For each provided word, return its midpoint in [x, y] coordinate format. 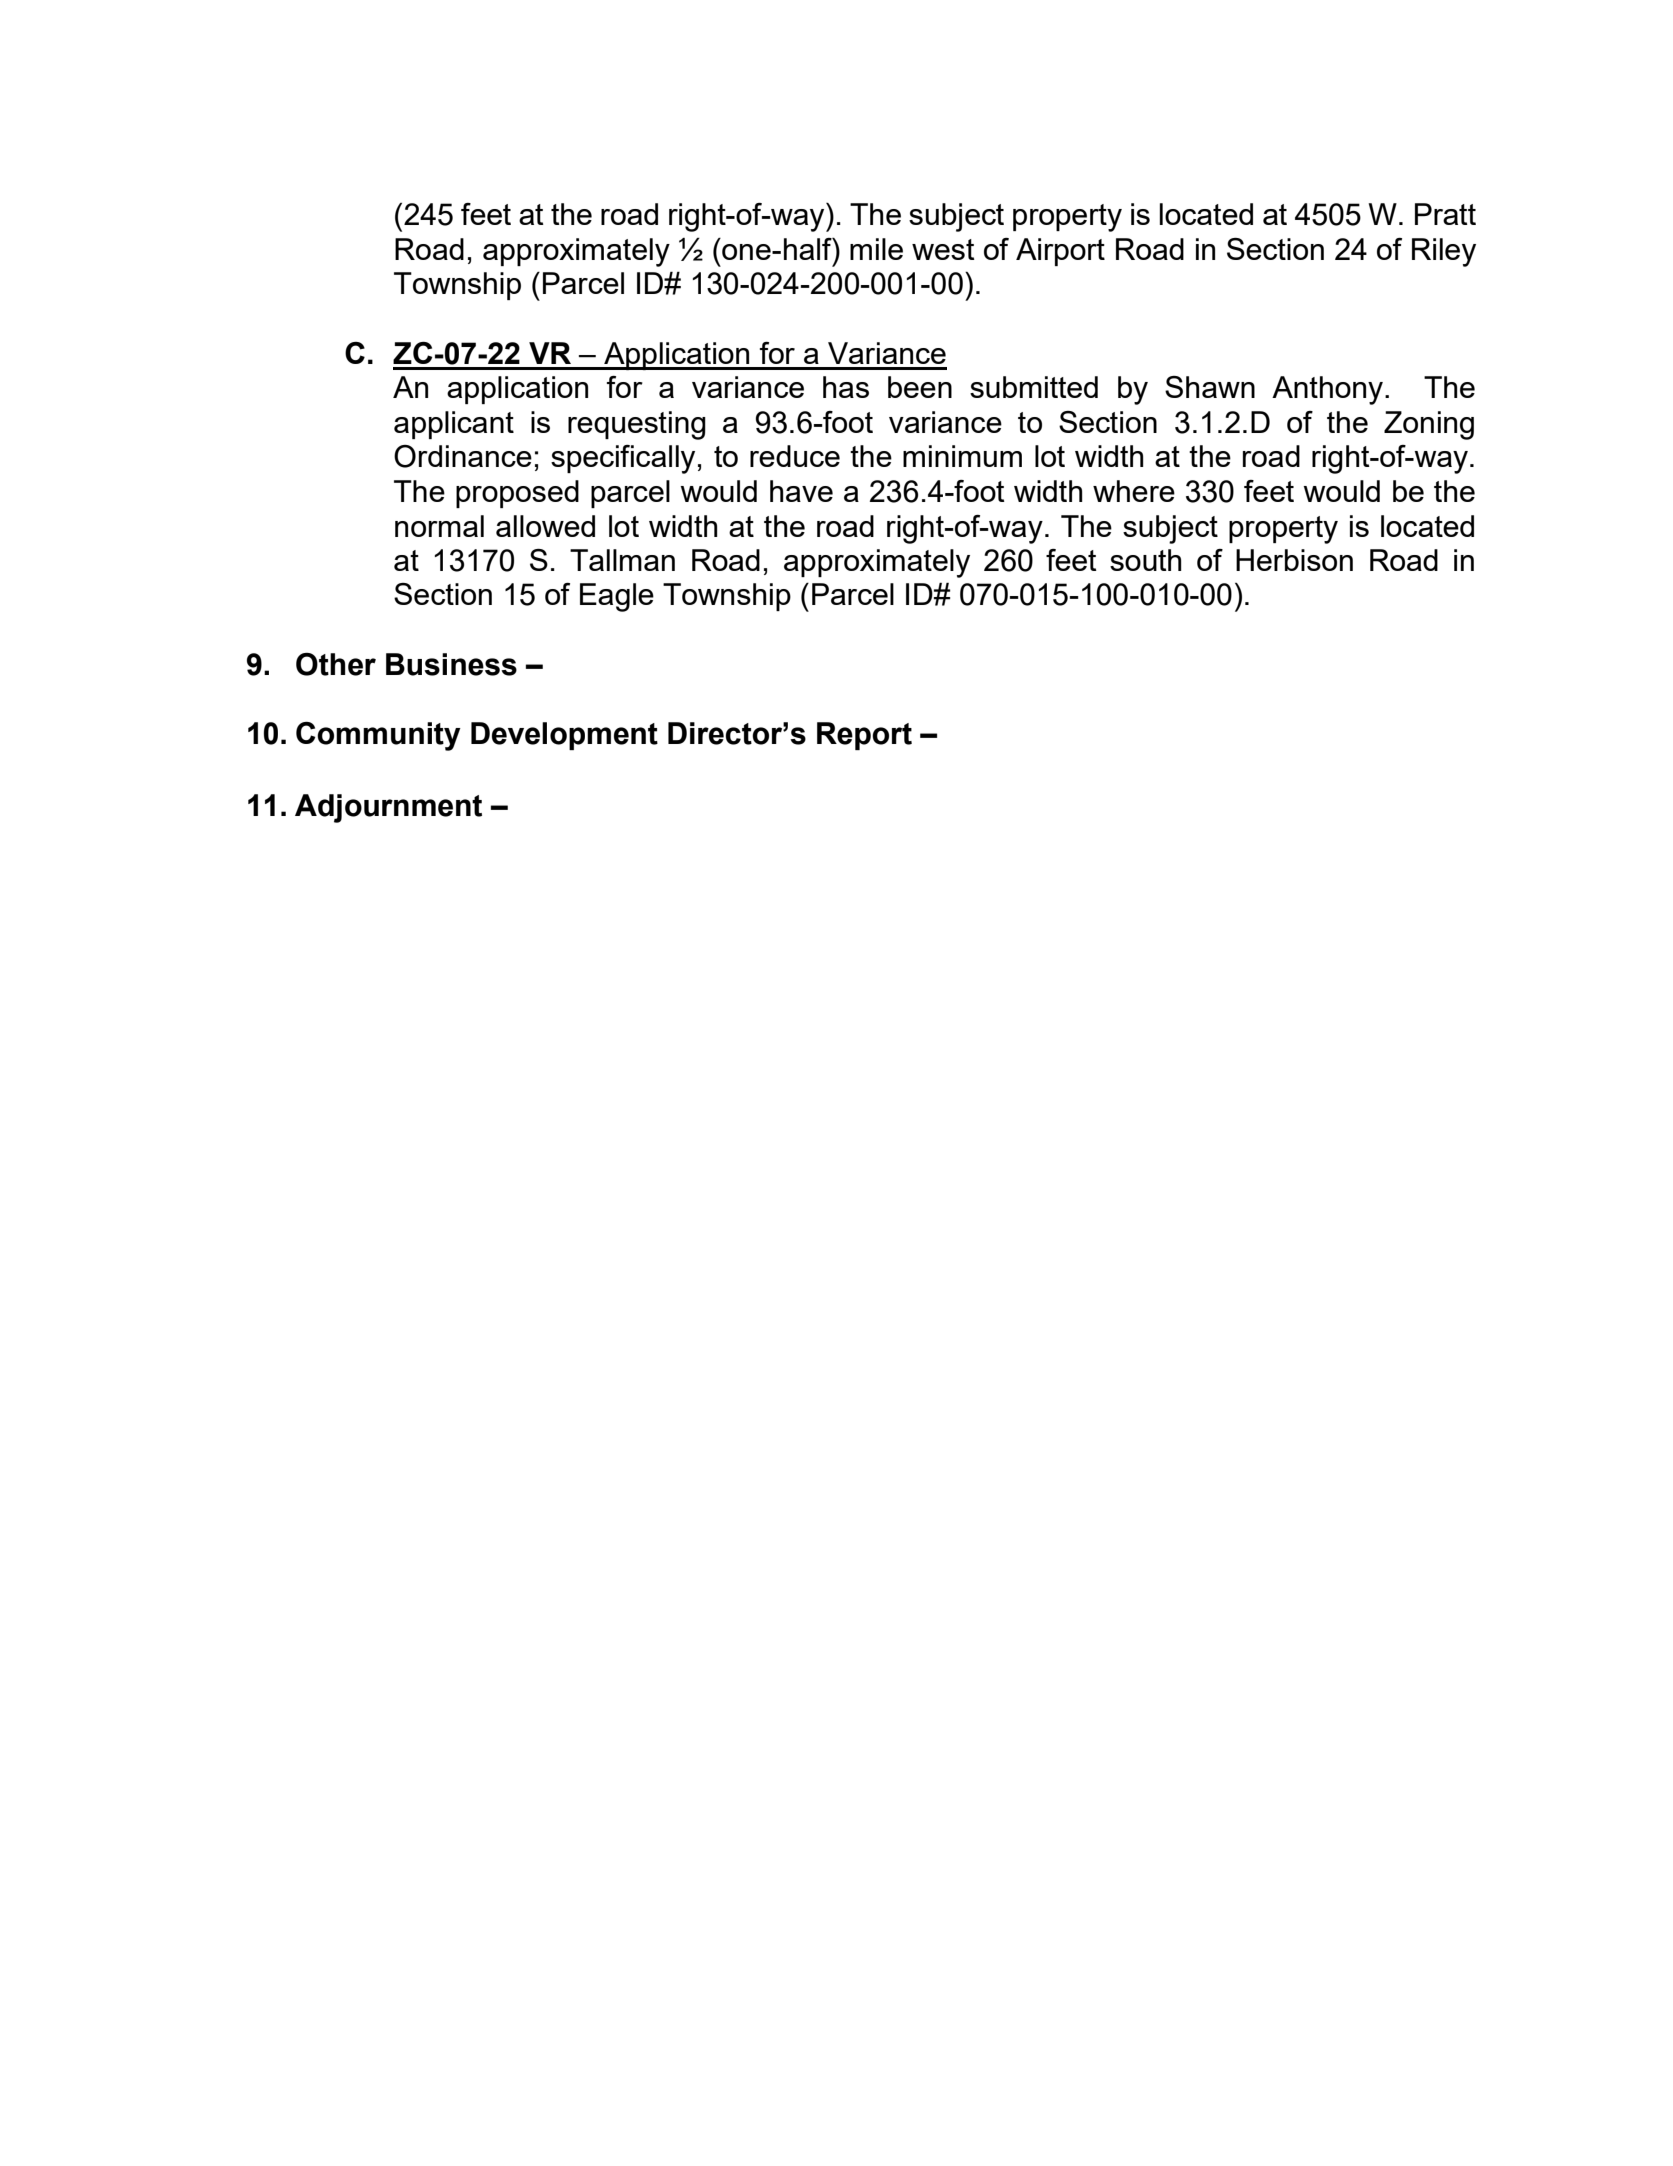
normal [439, 526]
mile [876, 249]
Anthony [1329, 390]
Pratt [1445, 214]
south [1146, 560]
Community [378, 736]
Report [864, 736]
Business [451, 664]
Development [564, 736]
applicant [454, 425]
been [920, 387]
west [943, 249]
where [1134, 491]
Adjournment [388, 808]
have [801, 491]
